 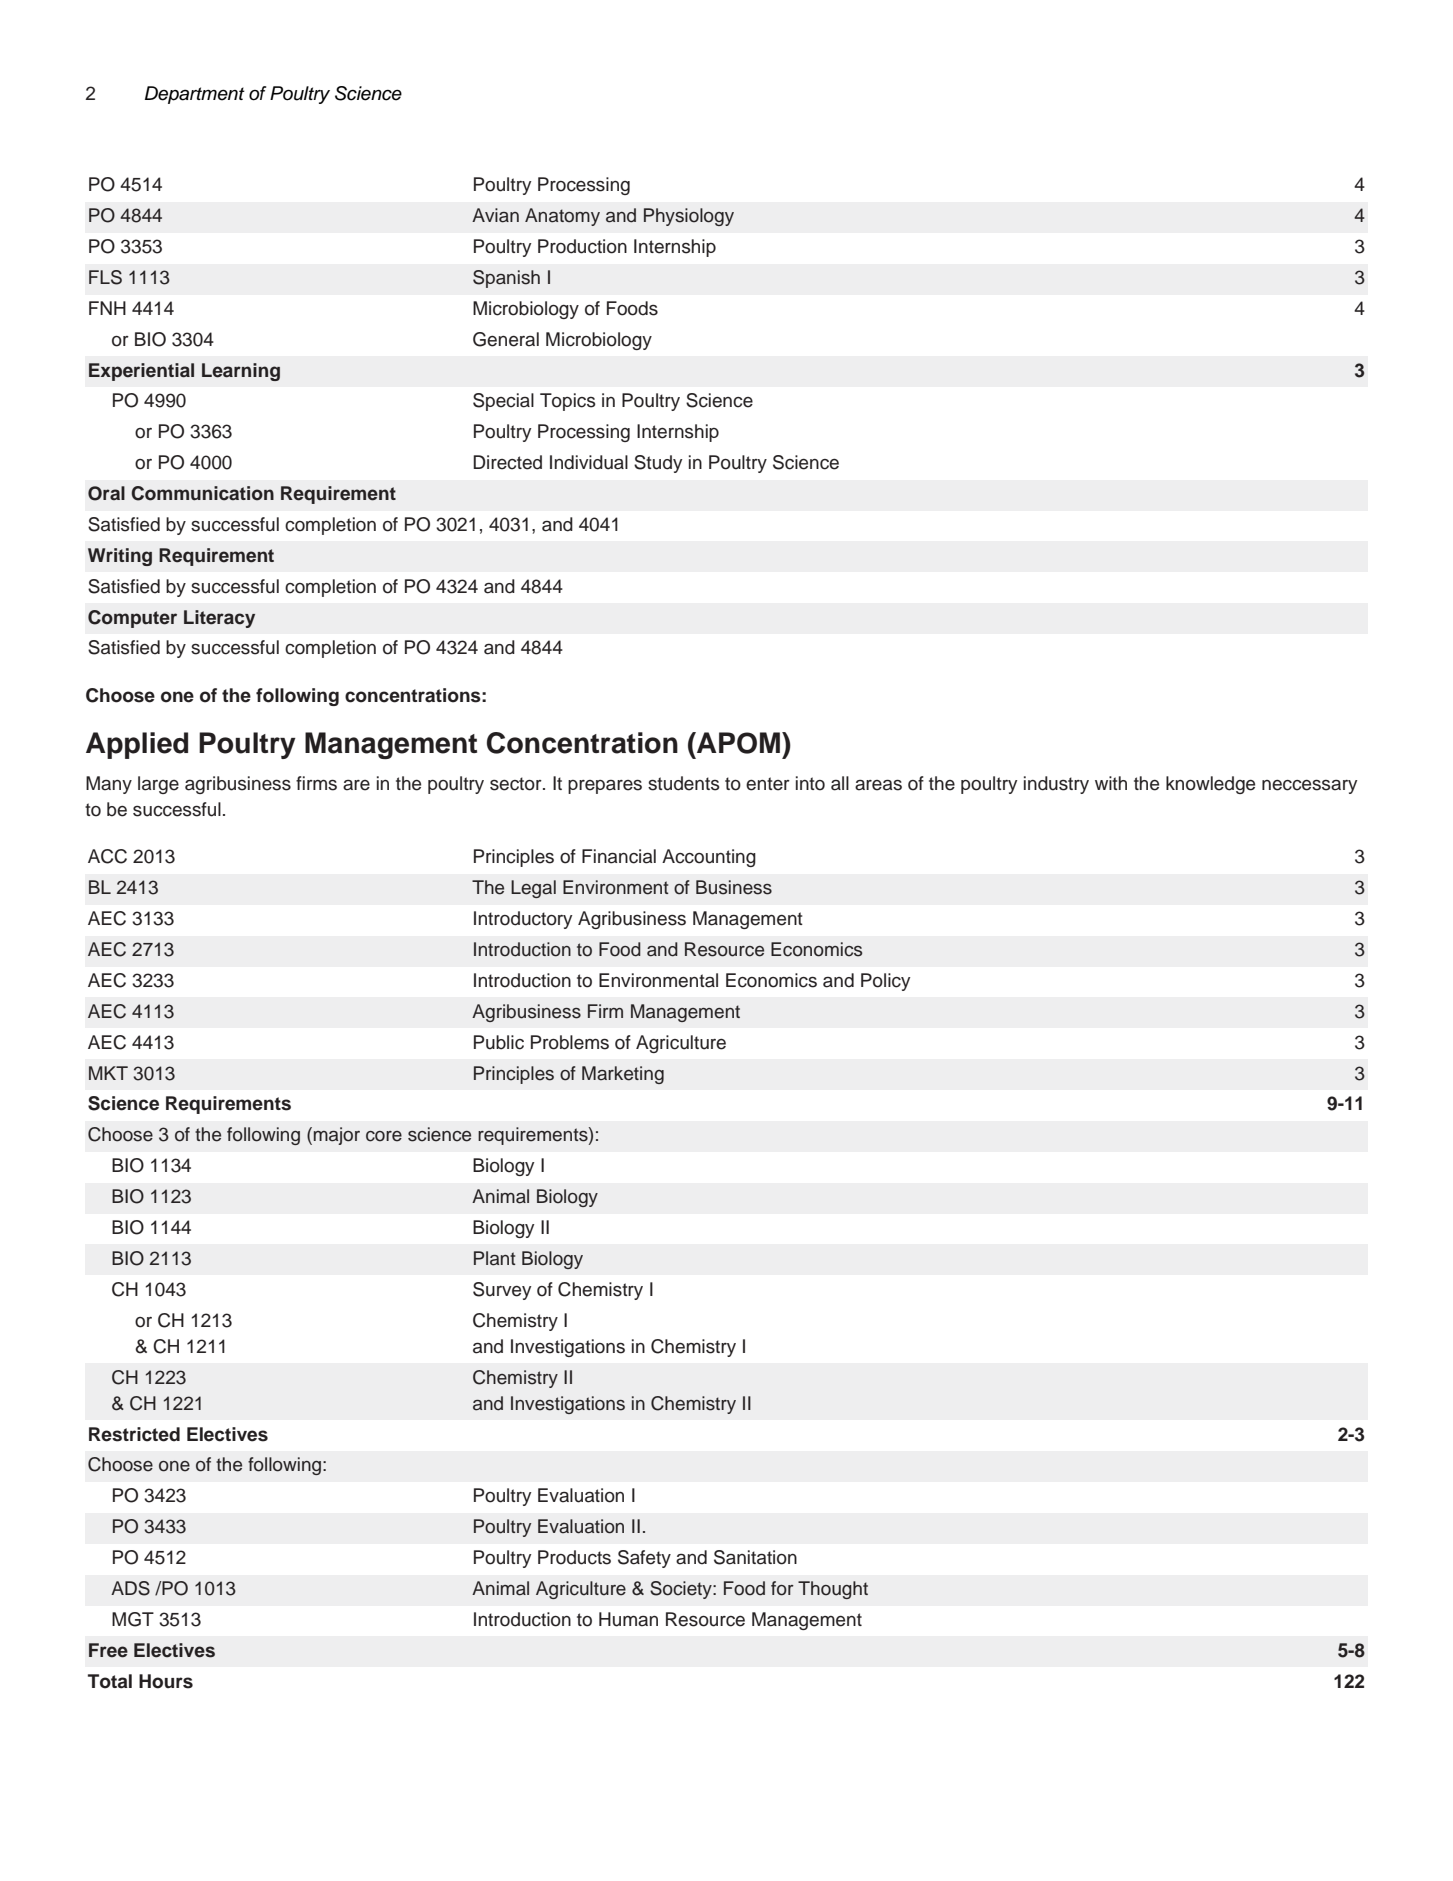 I want to click on Department, so click(x=195, y=95).
